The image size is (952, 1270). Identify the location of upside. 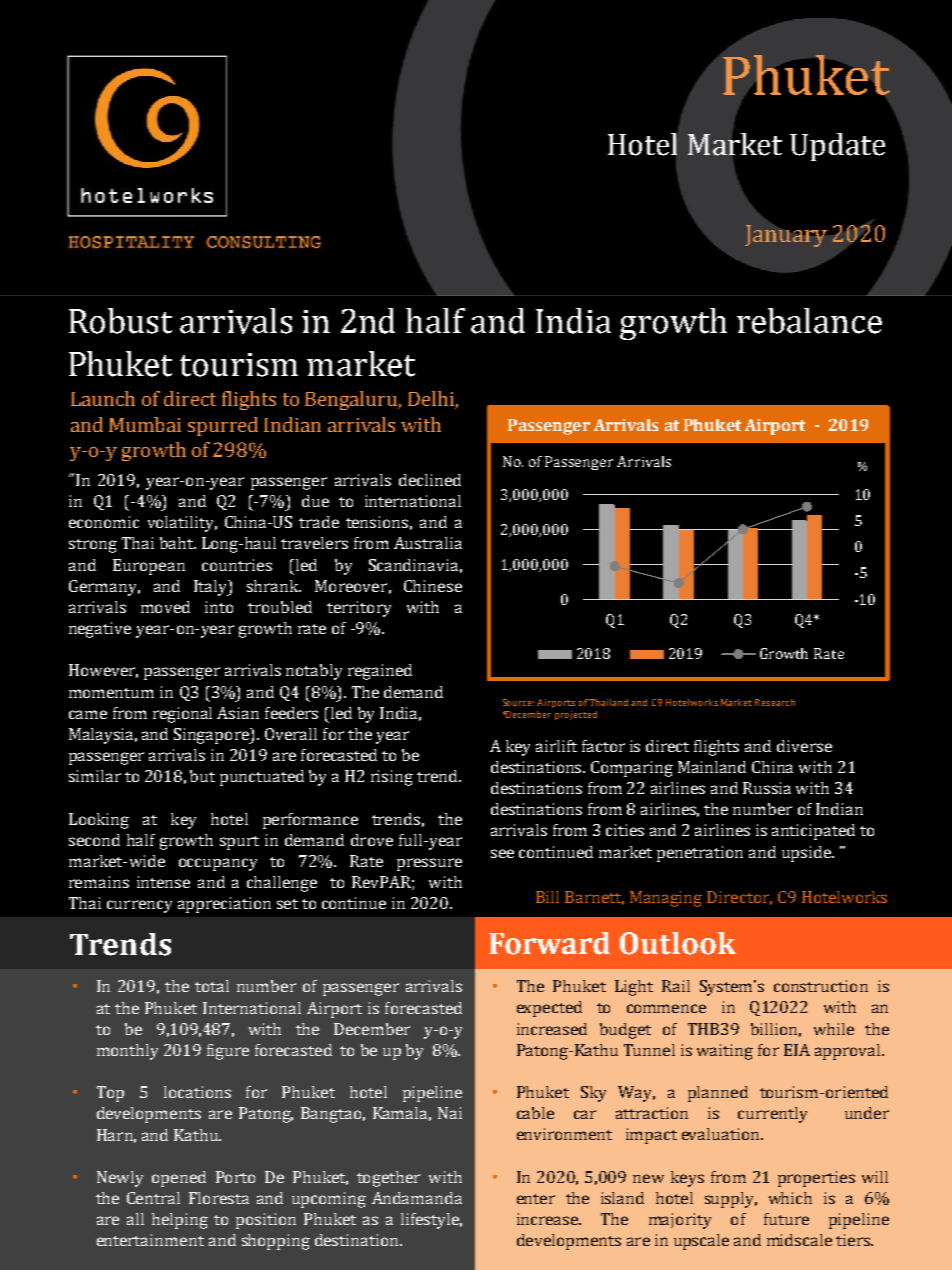
(808, 854).
